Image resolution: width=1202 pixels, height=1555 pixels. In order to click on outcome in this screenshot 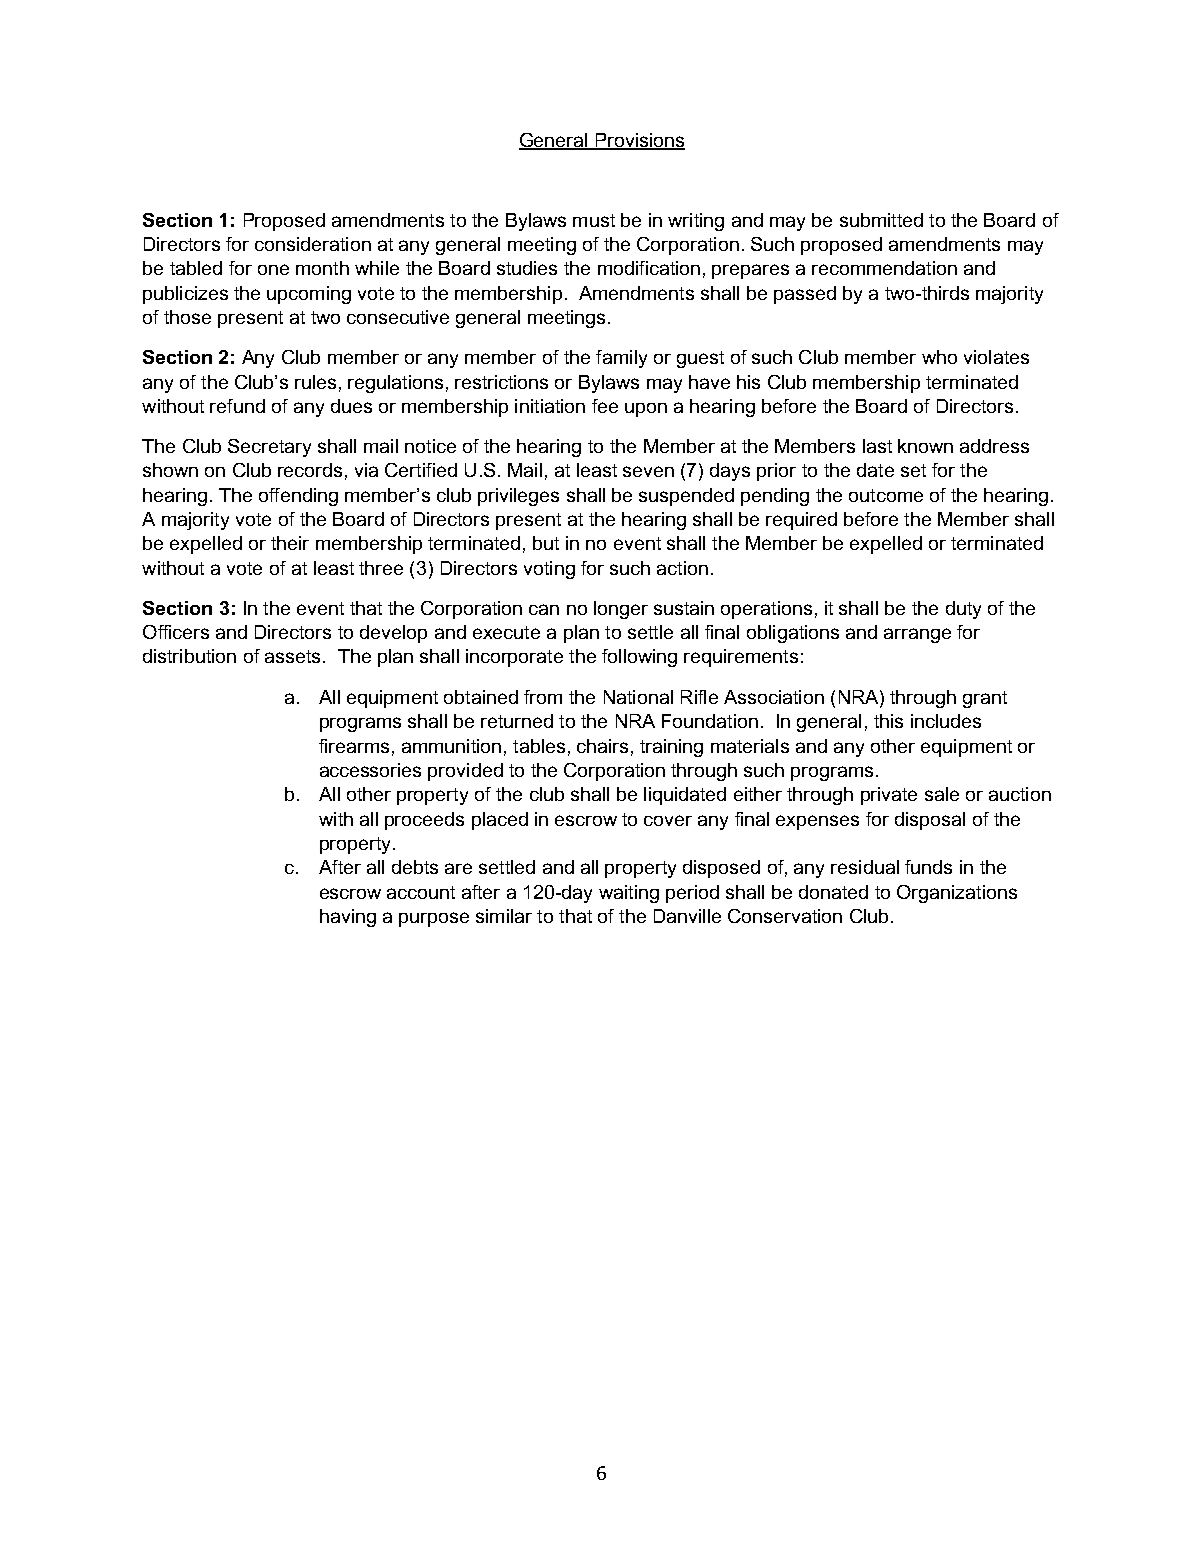, I will do `click(886, 495)`.
